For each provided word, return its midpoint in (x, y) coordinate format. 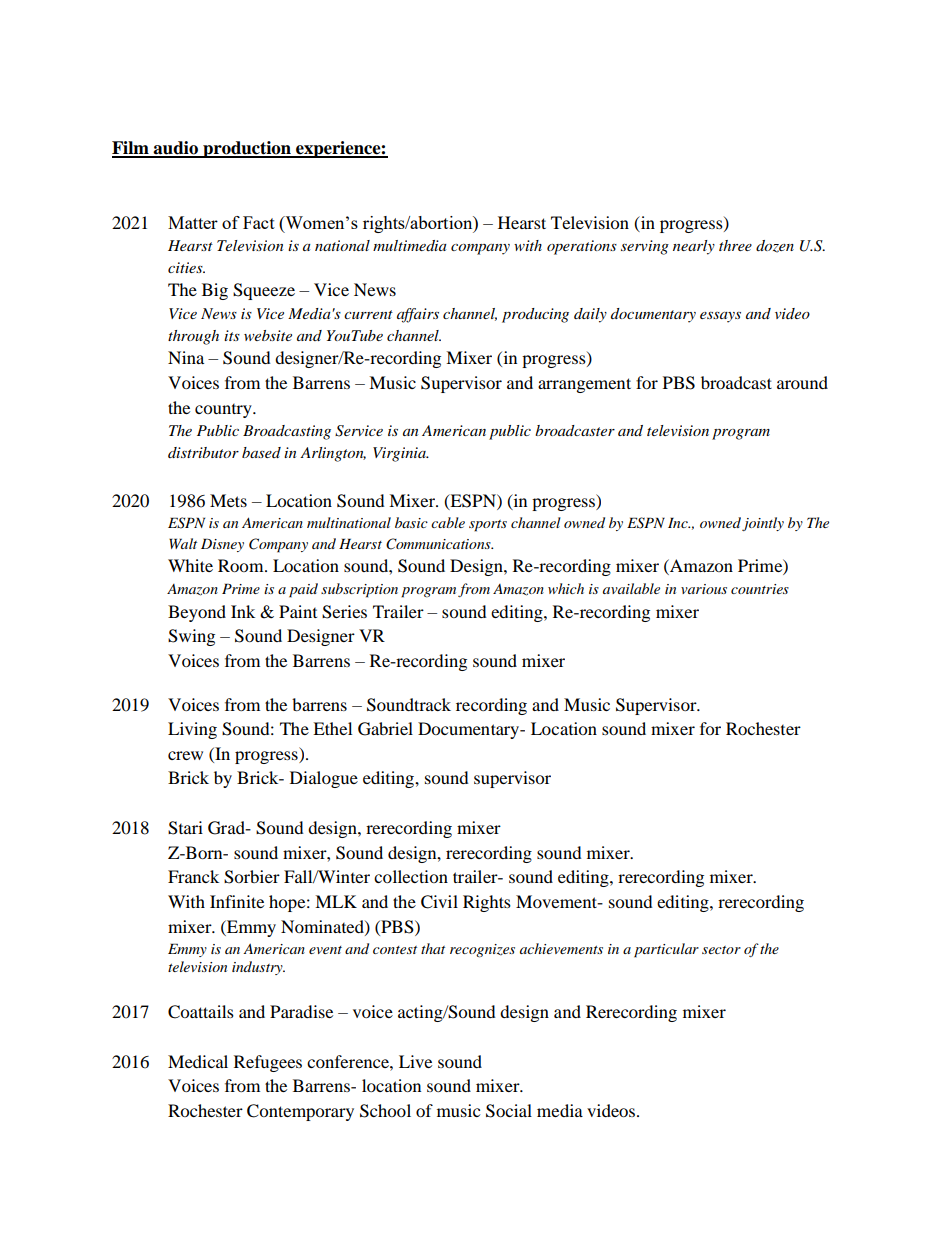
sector (721, 950)
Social (509, 1111)
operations (582, 247)
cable (448, 522)
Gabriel (385, 729)
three (735, 245)
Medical (198, 1061)
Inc (679, 522)
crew (185, 755)
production (247, 149)
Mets (228, 500)
